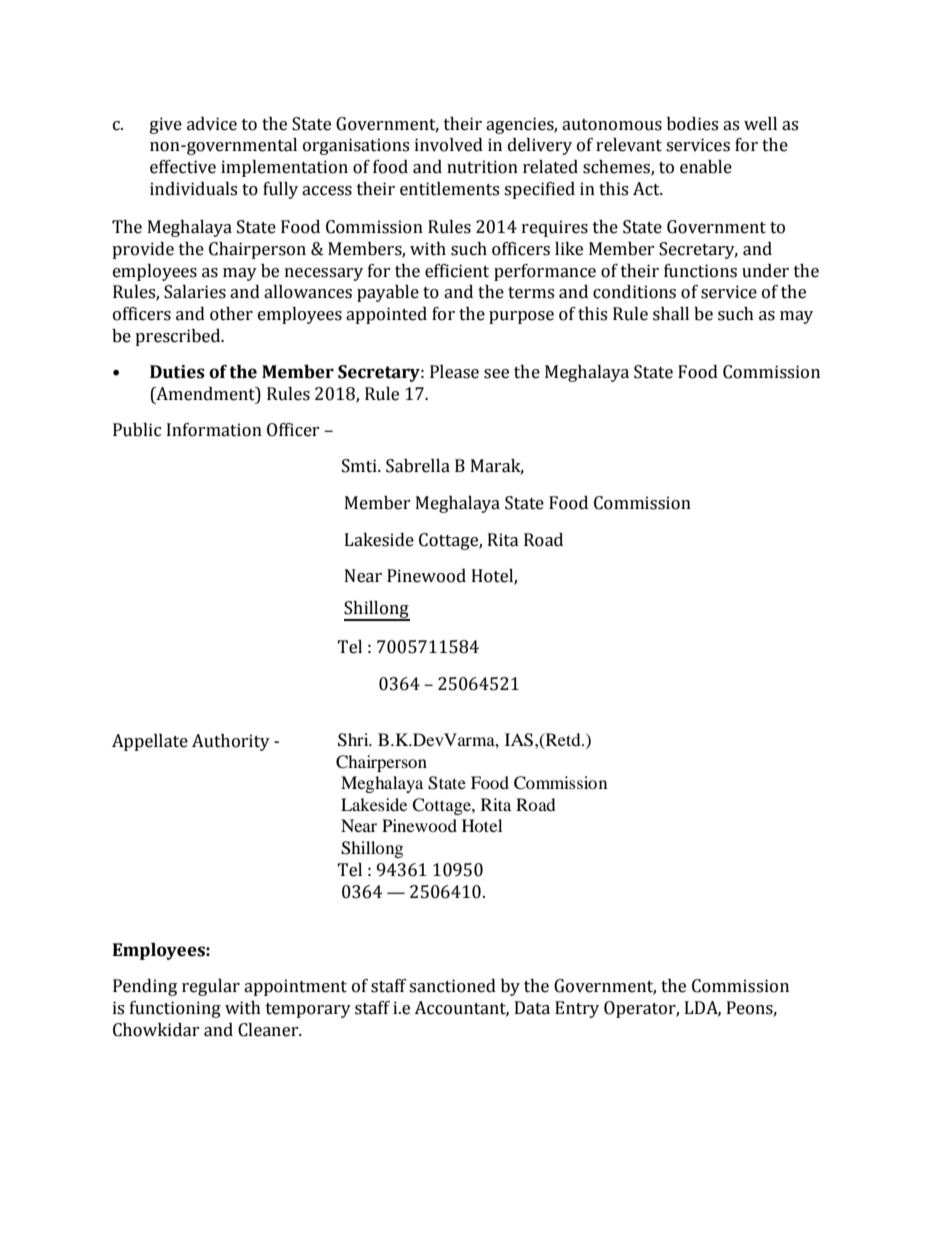 Image resolution: width=952 pixels, height=1233 pixels. I want to click on enable, so click(706, 167).
